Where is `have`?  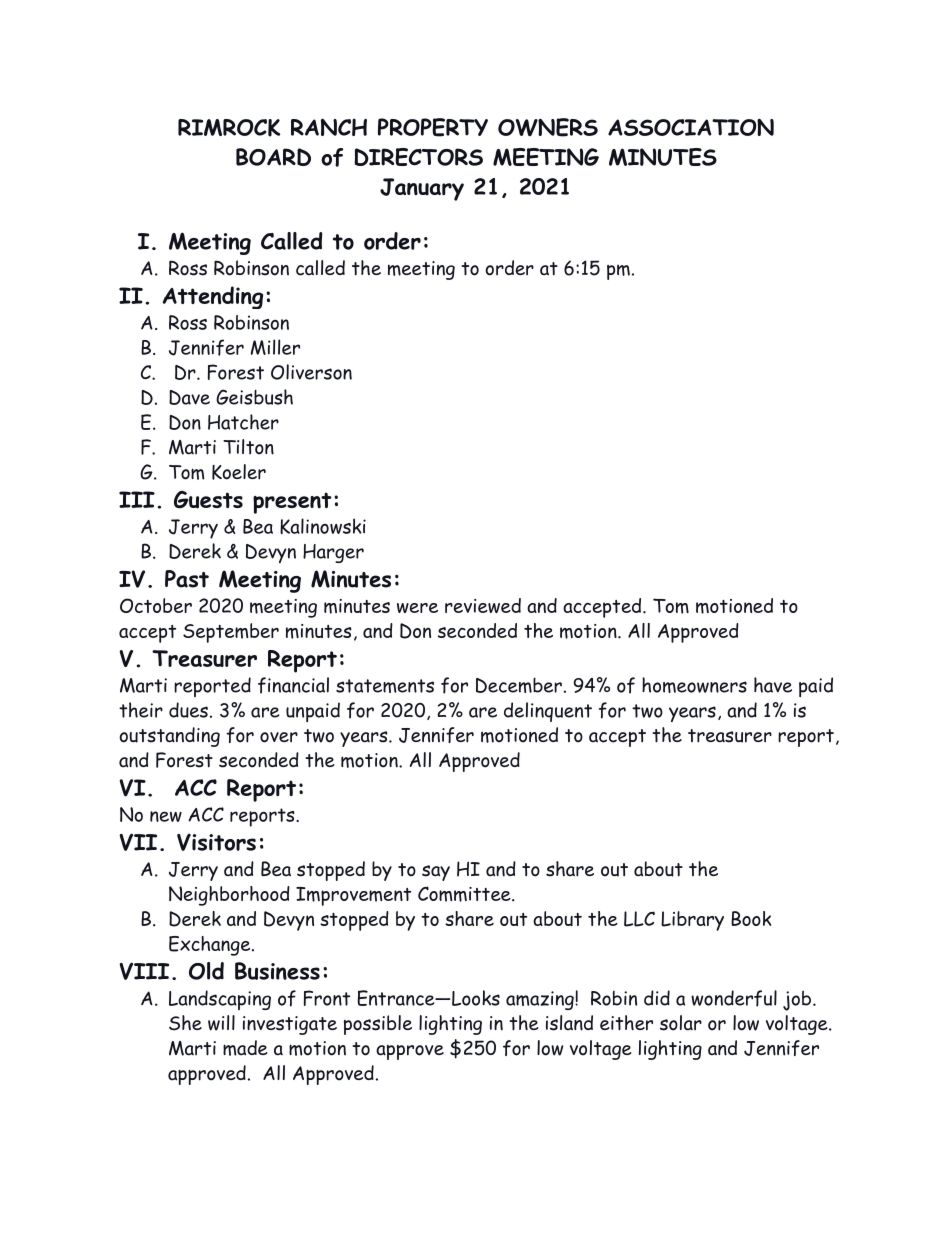 have is located at coordinates (773, 685).
